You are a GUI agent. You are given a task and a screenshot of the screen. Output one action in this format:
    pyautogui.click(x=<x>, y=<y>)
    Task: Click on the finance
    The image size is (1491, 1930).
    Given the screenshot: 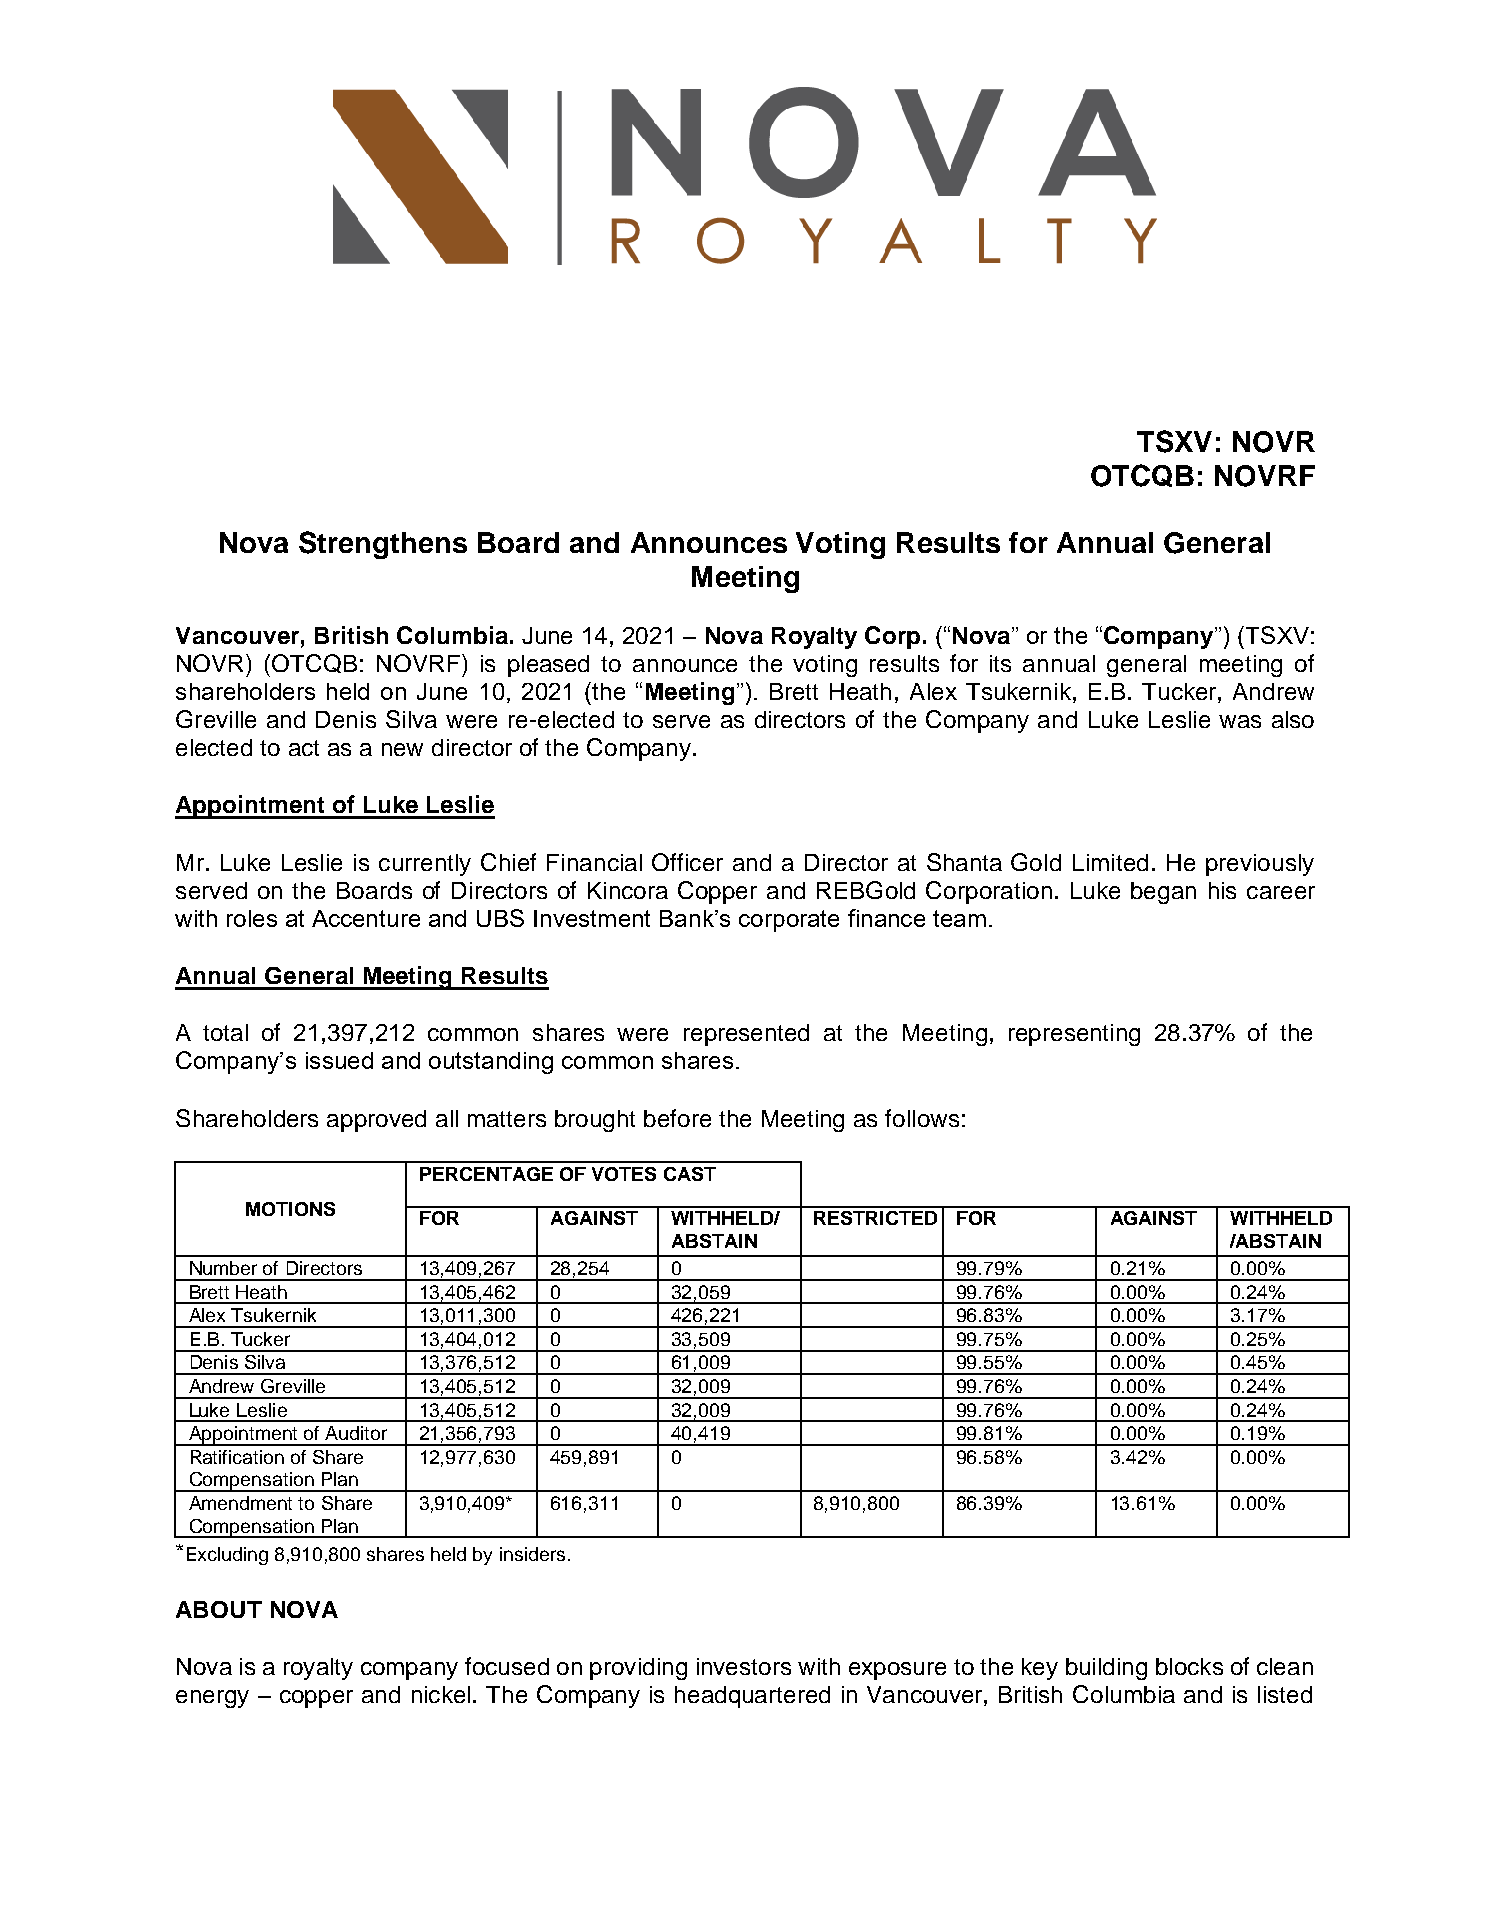 What is the action you would take?
    pyautogui.click(x=886, y=918)
